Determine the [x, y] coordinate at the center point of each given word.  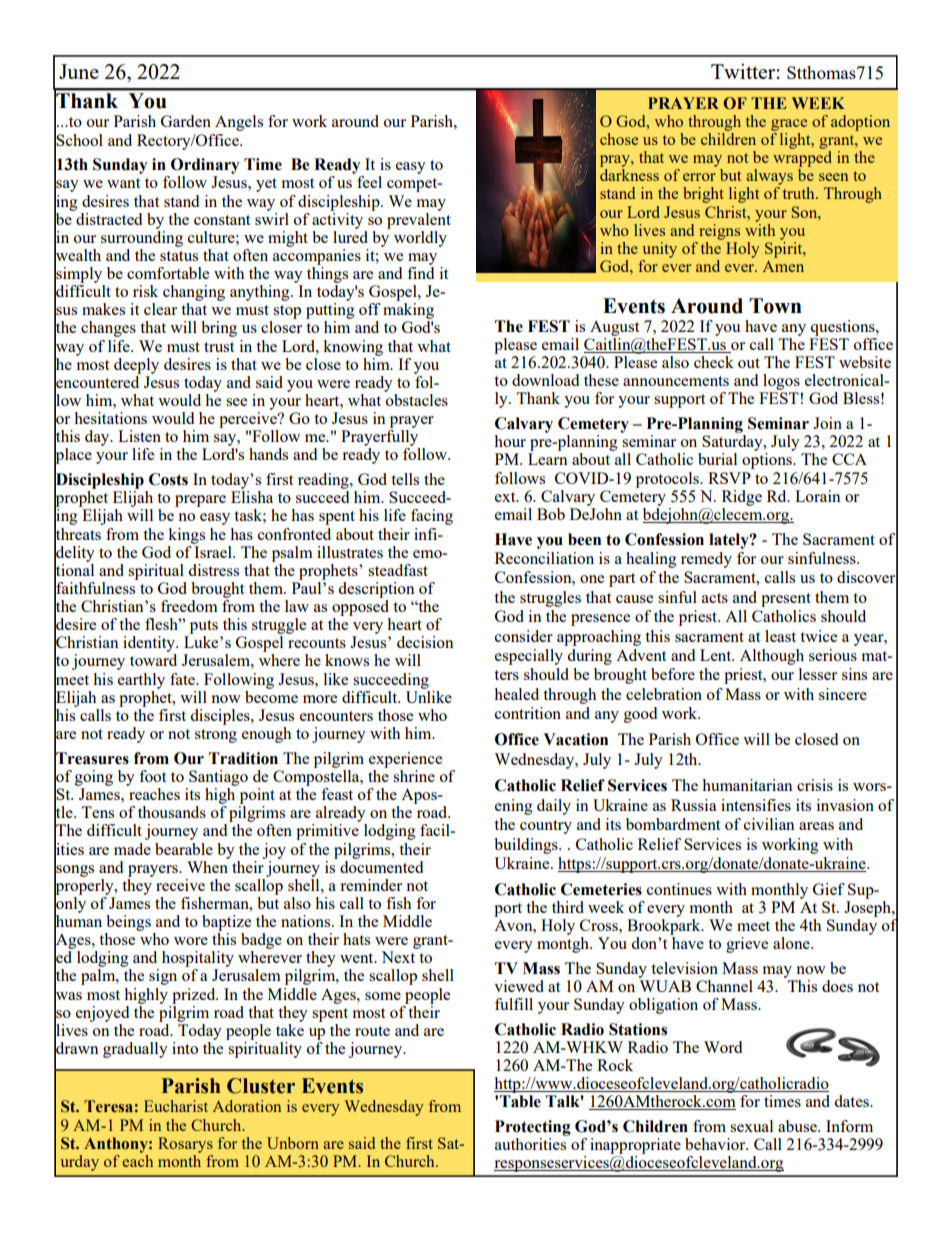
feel [369, 182]
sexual [751, 1126]
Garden [186, 121]
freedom [189, 606]
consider [524, 636]
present [786, 600]
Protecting [533, 1128]
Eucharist [176, 1106]
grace [789, 125]
